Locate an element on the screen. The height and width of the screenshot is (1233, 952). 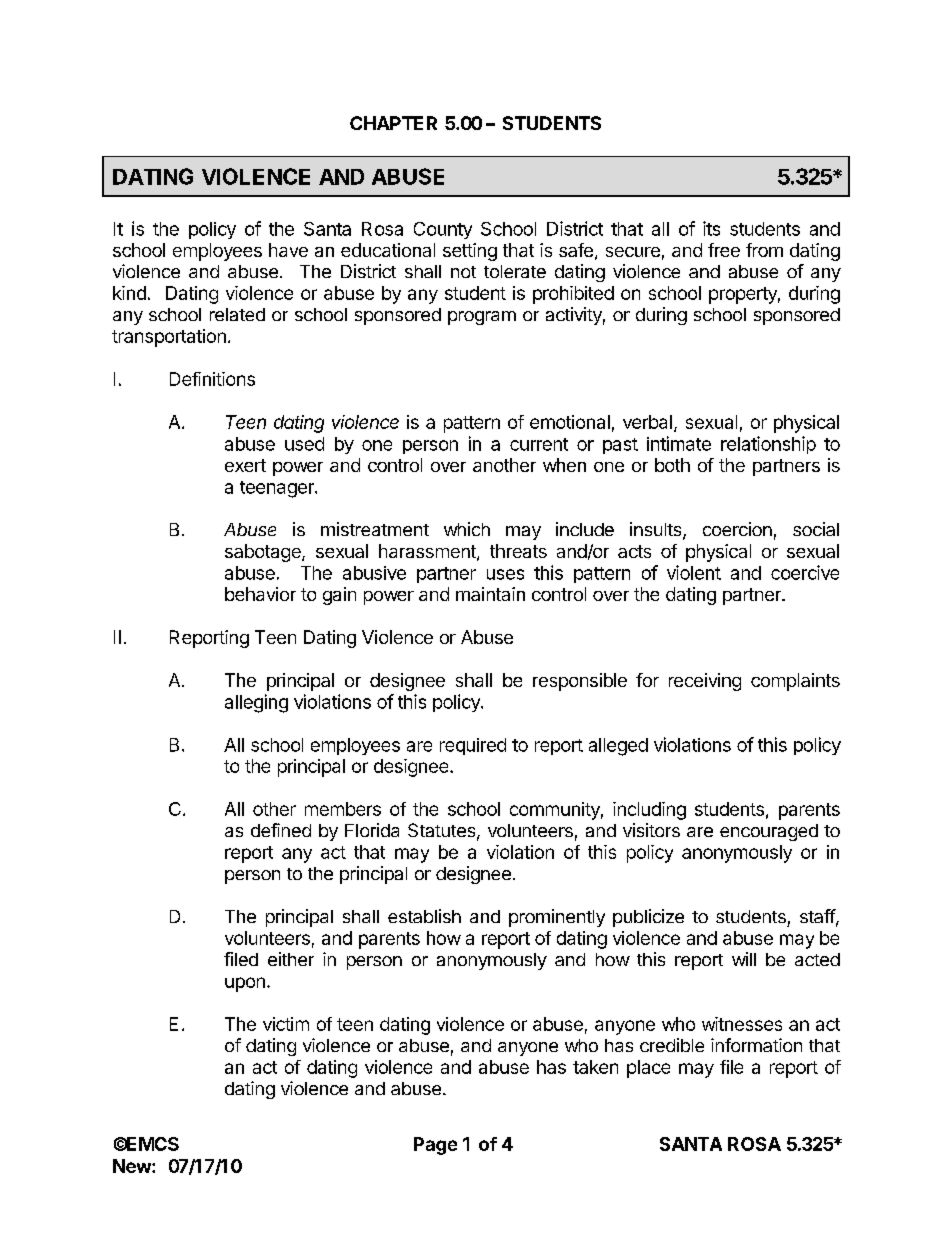
its is located at coordinates (711, 228).
